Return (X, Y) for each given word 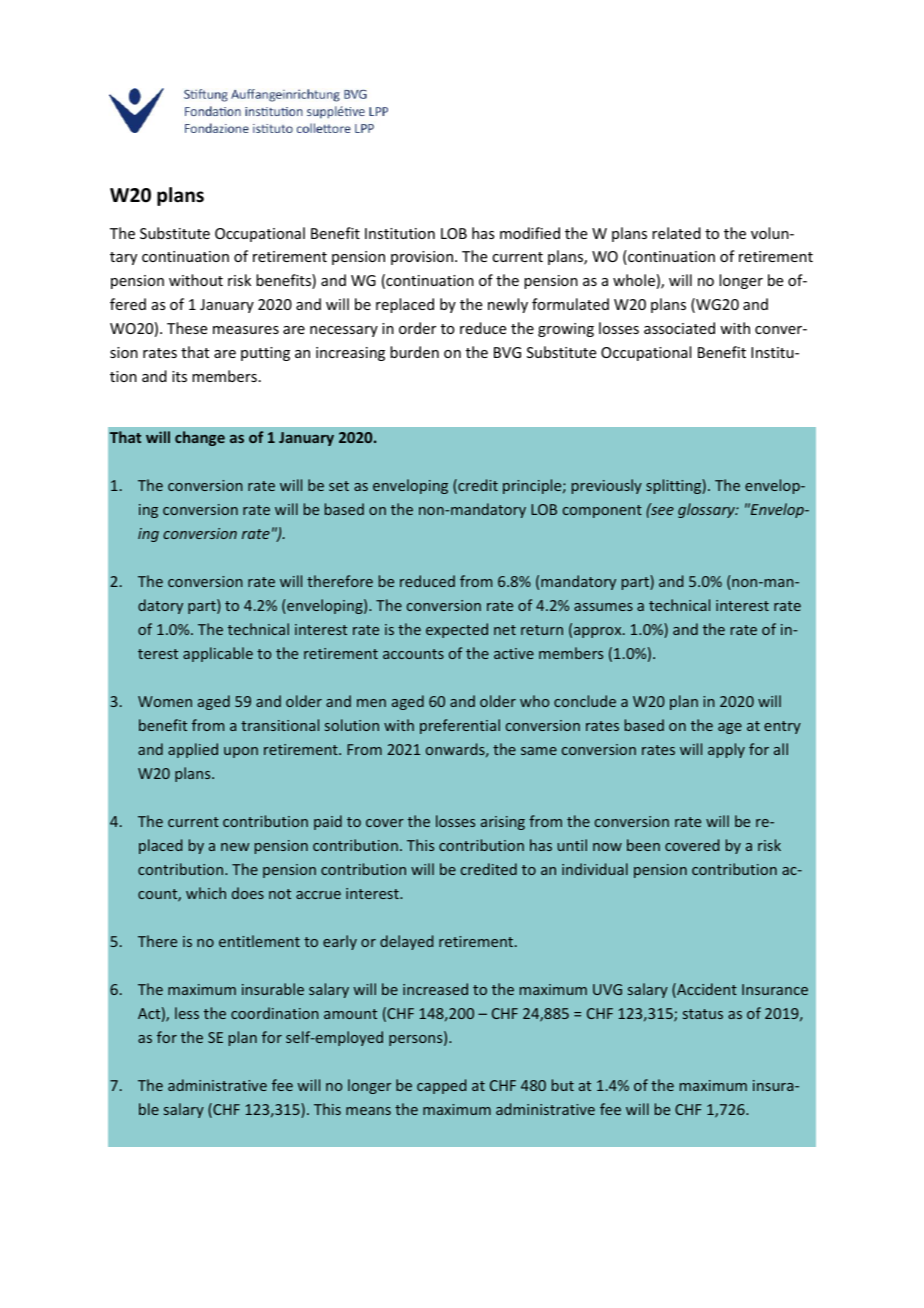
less (187, 1013)
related (676, 233)
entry (782, 727)
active (514, 653)
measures (246, 330)
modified (530, 233)
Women (165, 701)
